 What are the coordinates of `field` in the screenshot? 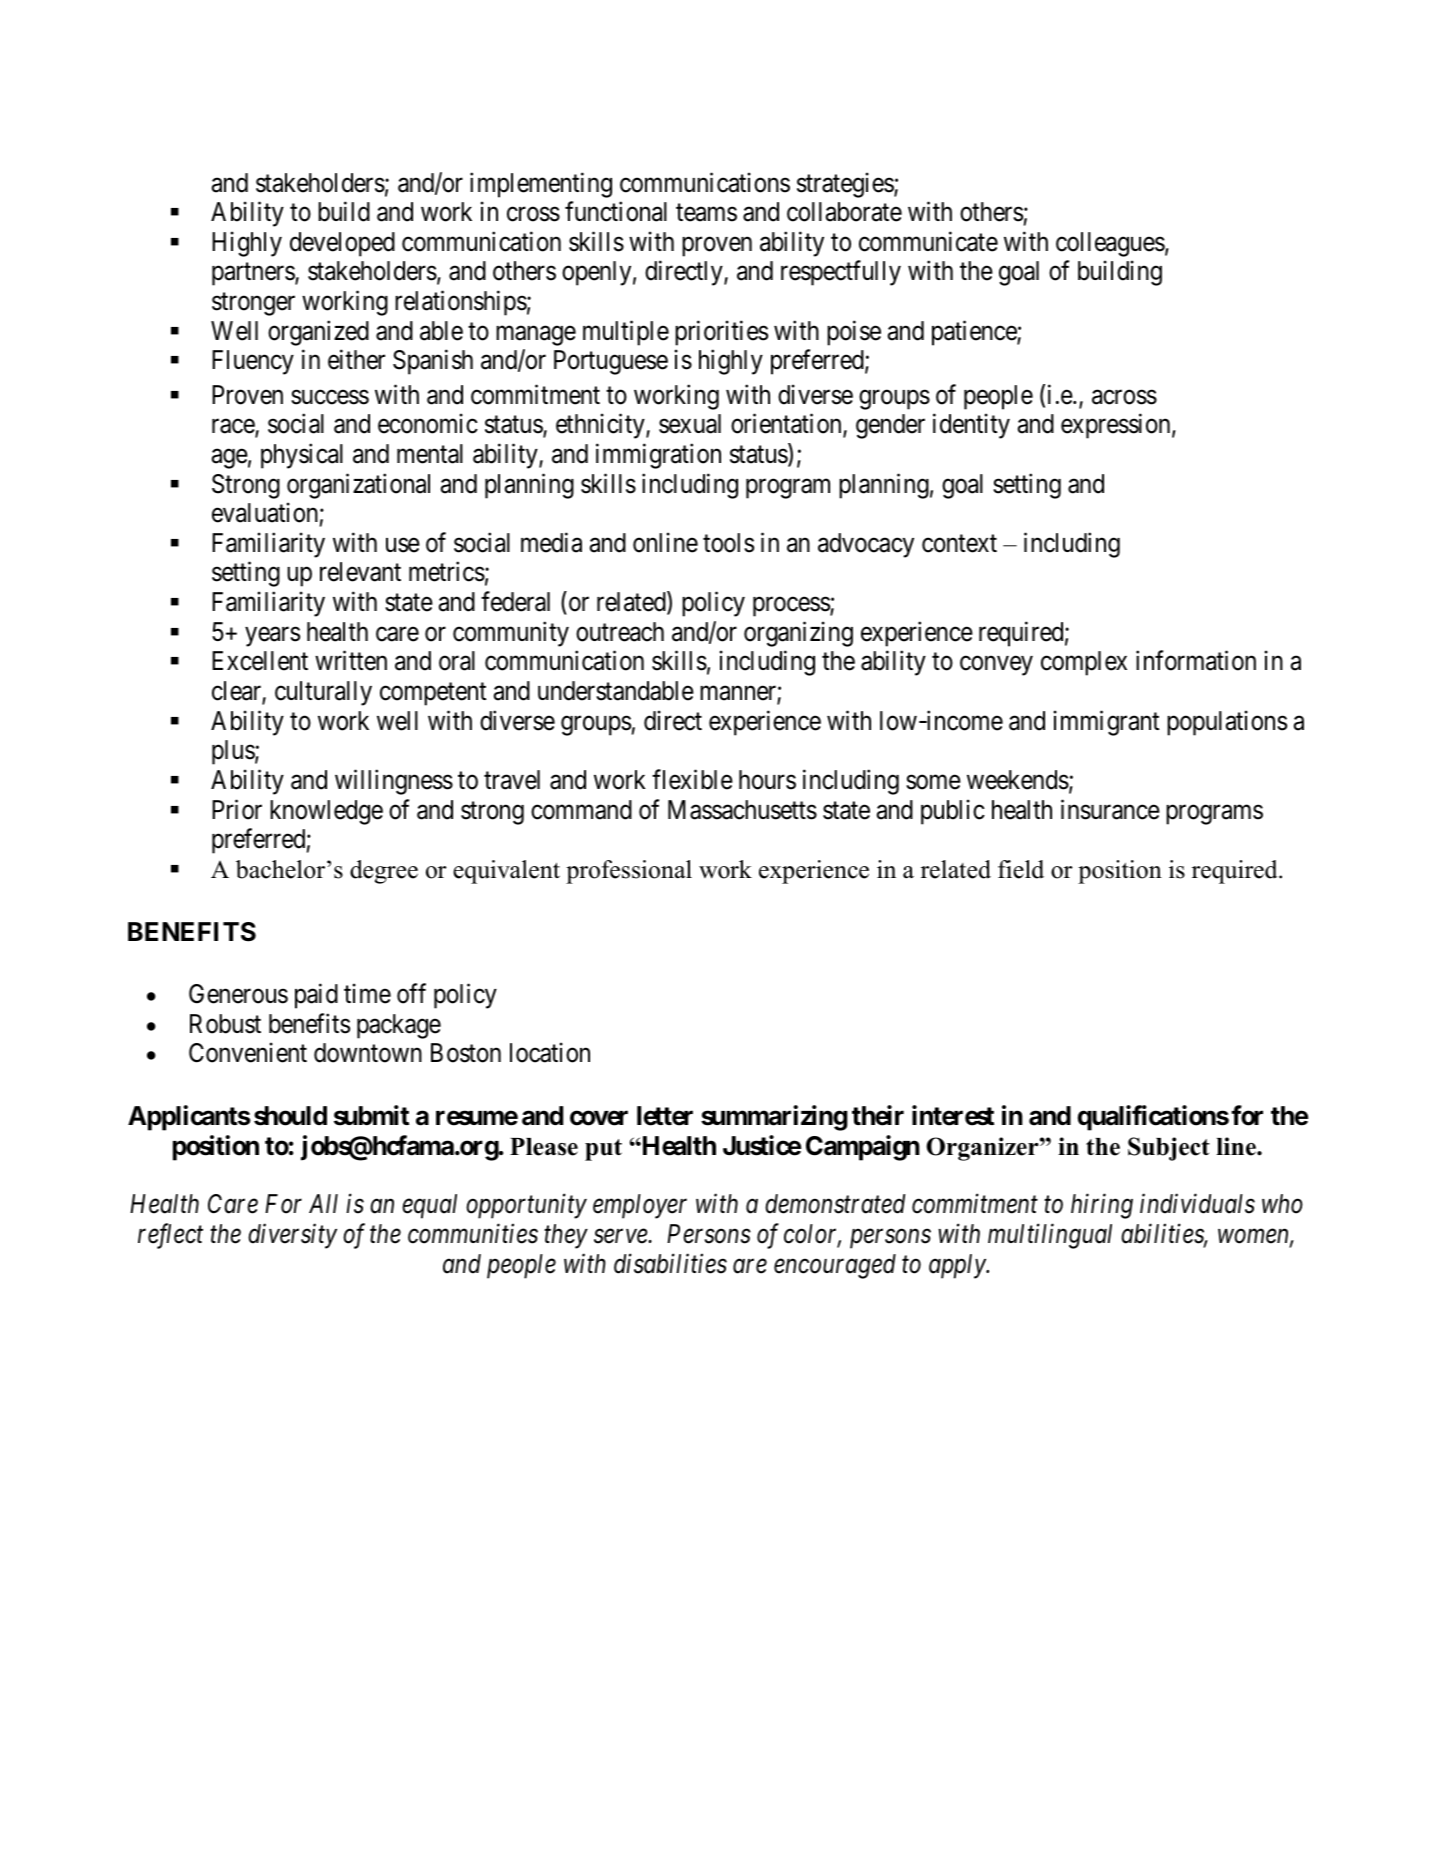 It's located at (1021, 869).
